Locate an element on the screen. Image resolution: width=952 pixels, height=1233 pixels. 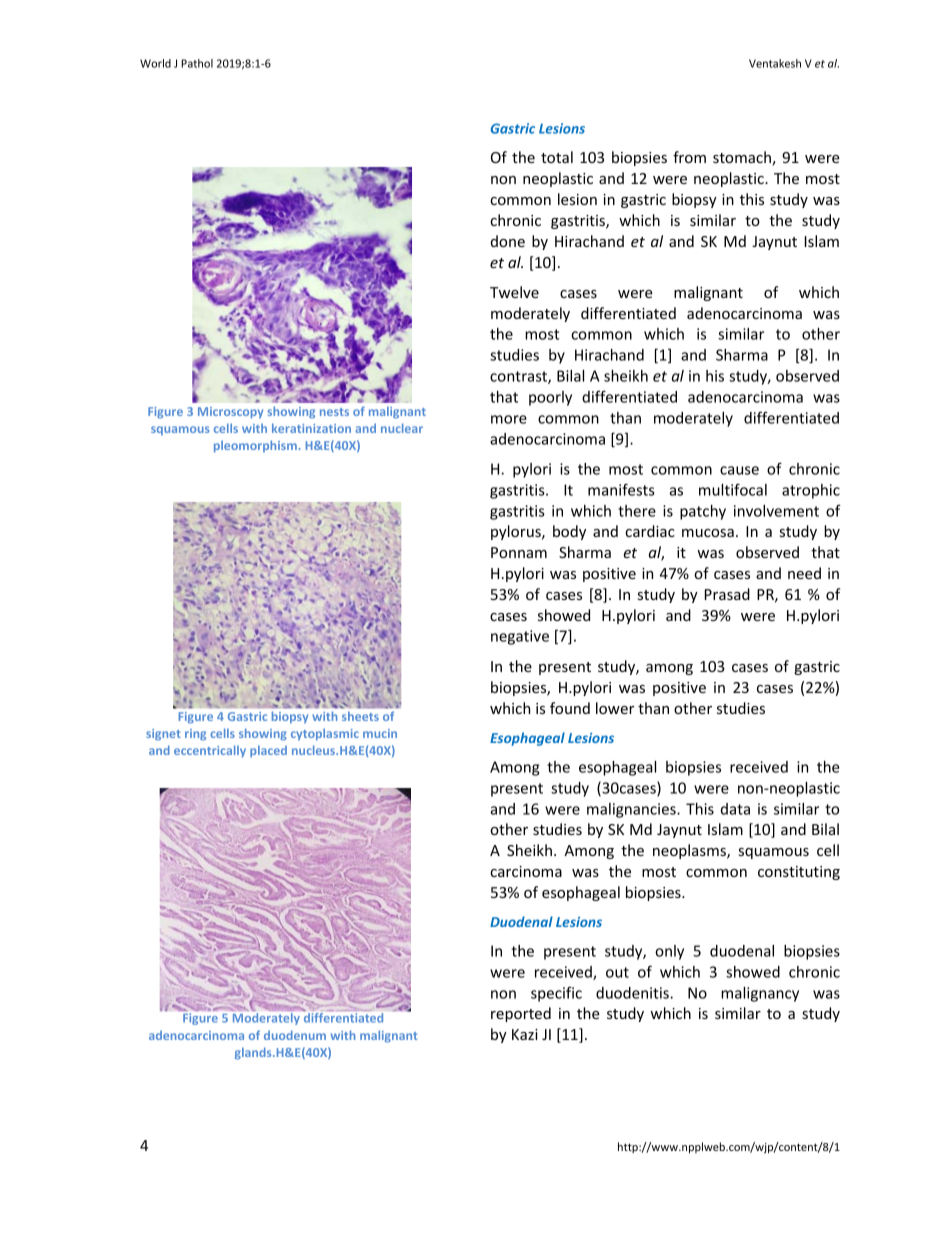
stomach is located at coordinates (743, 158).
